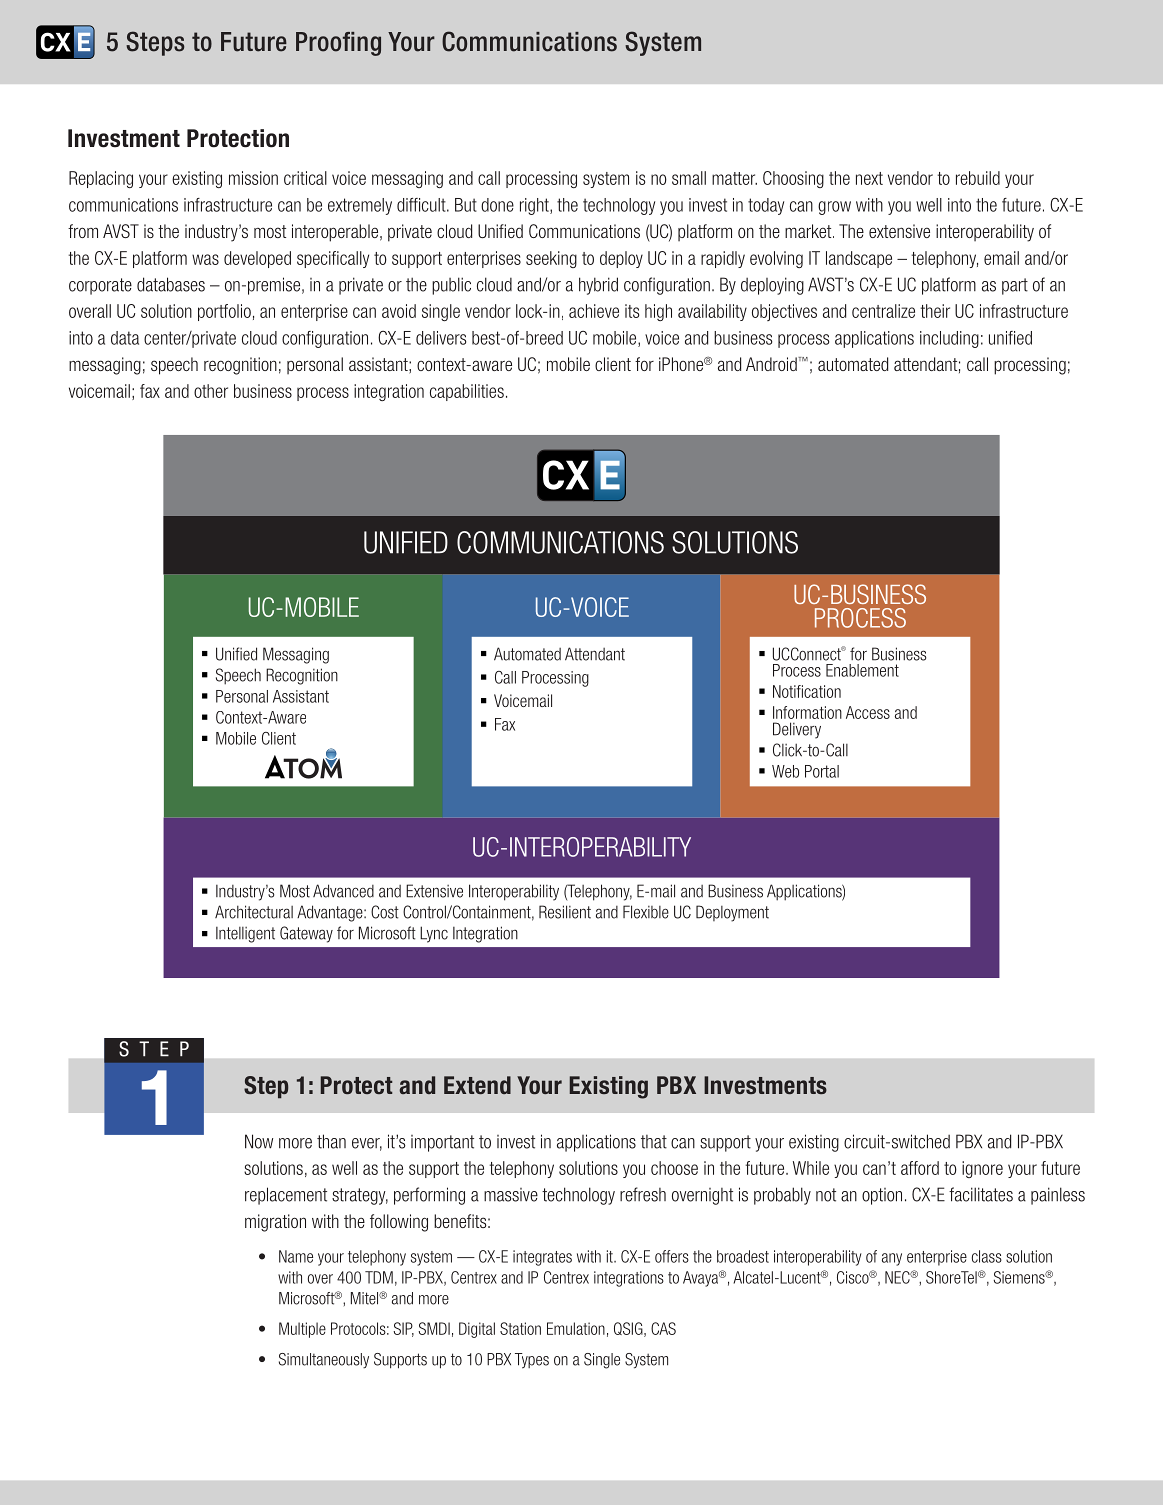 The image size is (1163, 1505). Describe the element at coordinates (689, 178) in the image. I see `small` at that location.
